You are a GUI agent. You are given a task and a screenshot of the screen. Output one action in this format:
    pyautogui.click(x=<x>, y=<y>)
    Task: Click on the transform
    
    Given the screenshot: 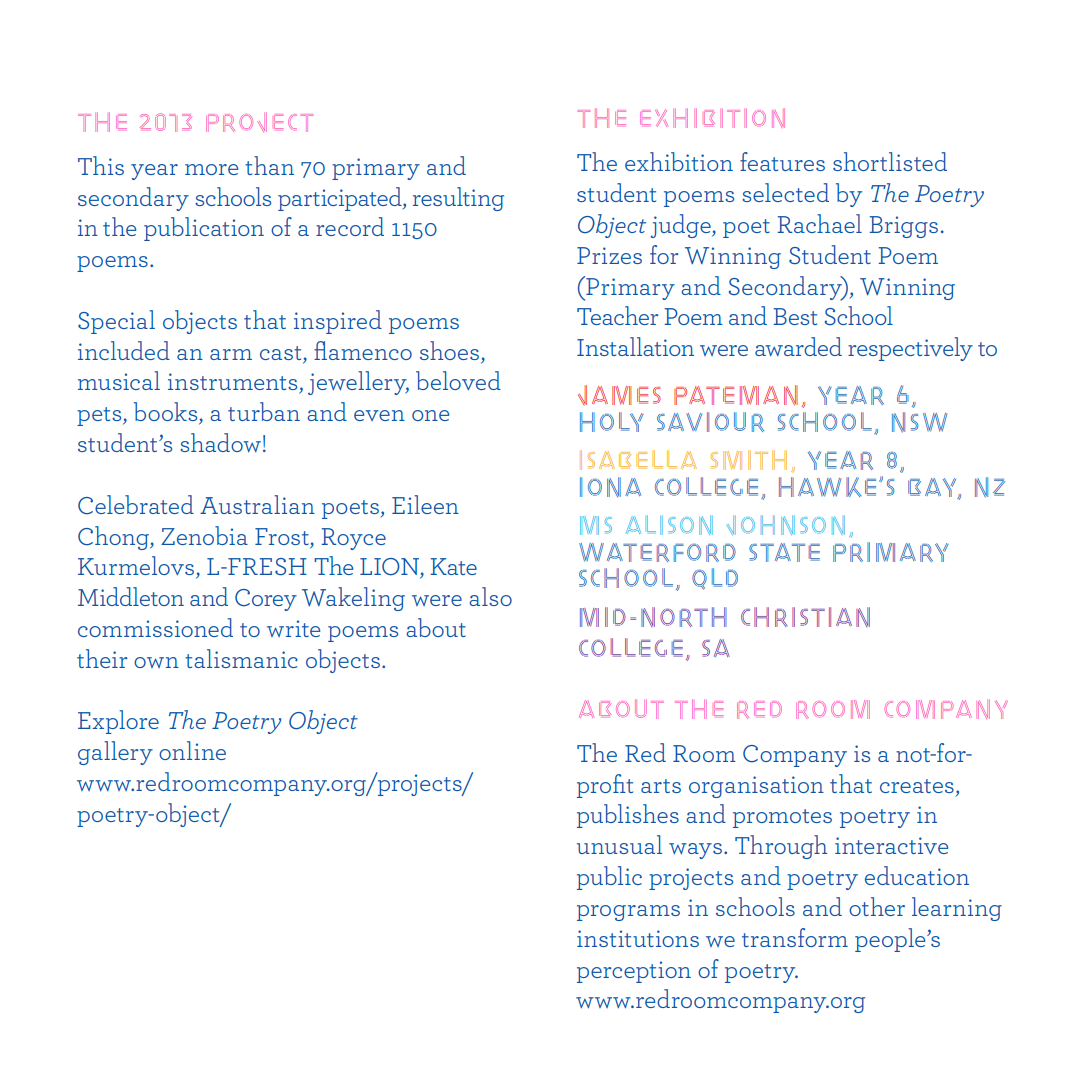 What is the action you would take?
    pyautogui.click(x=795, y=937)
